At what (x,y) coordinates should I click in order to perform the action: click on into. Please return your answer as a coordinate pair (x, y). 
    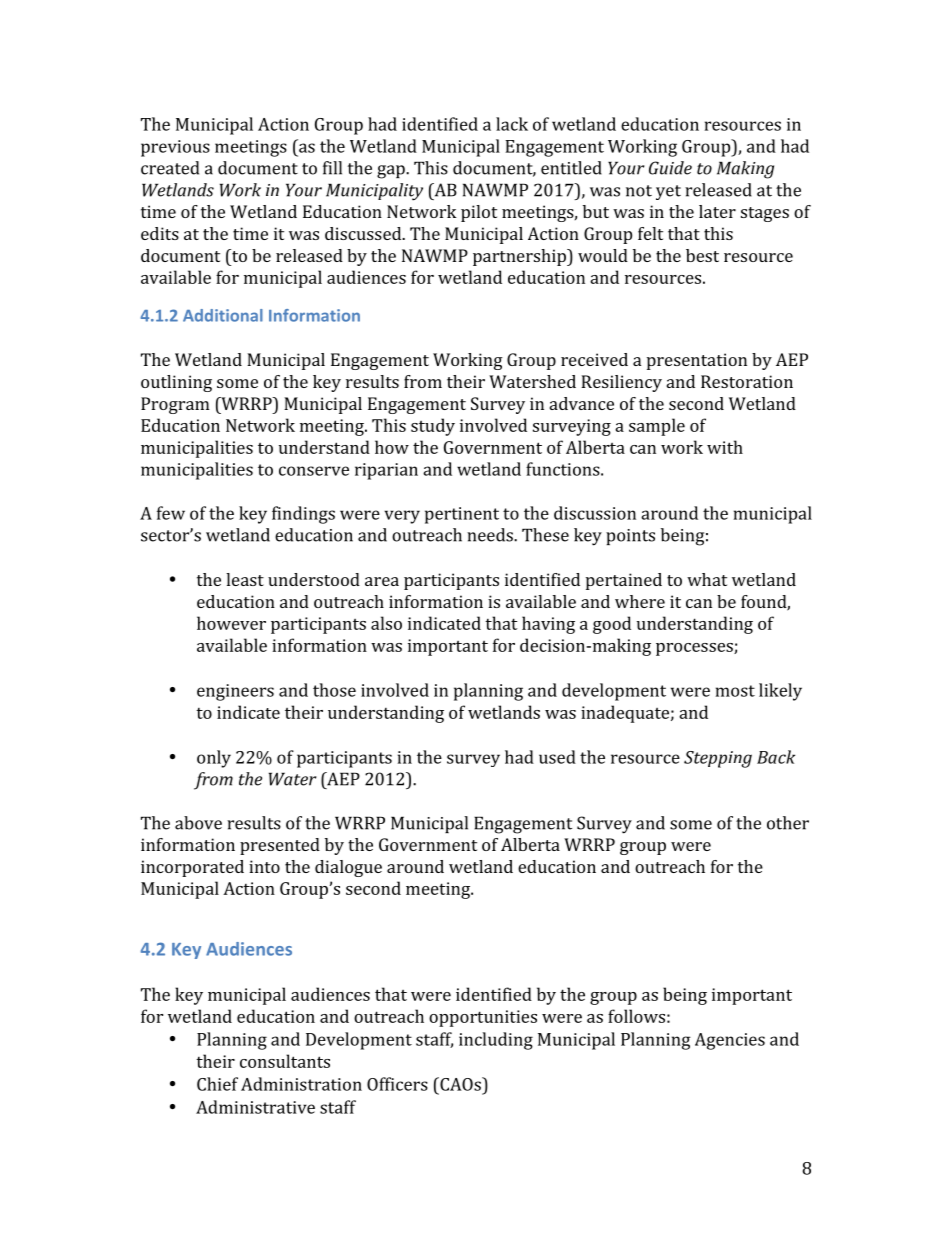
    Looking at the image, I should click on (264, 866).
